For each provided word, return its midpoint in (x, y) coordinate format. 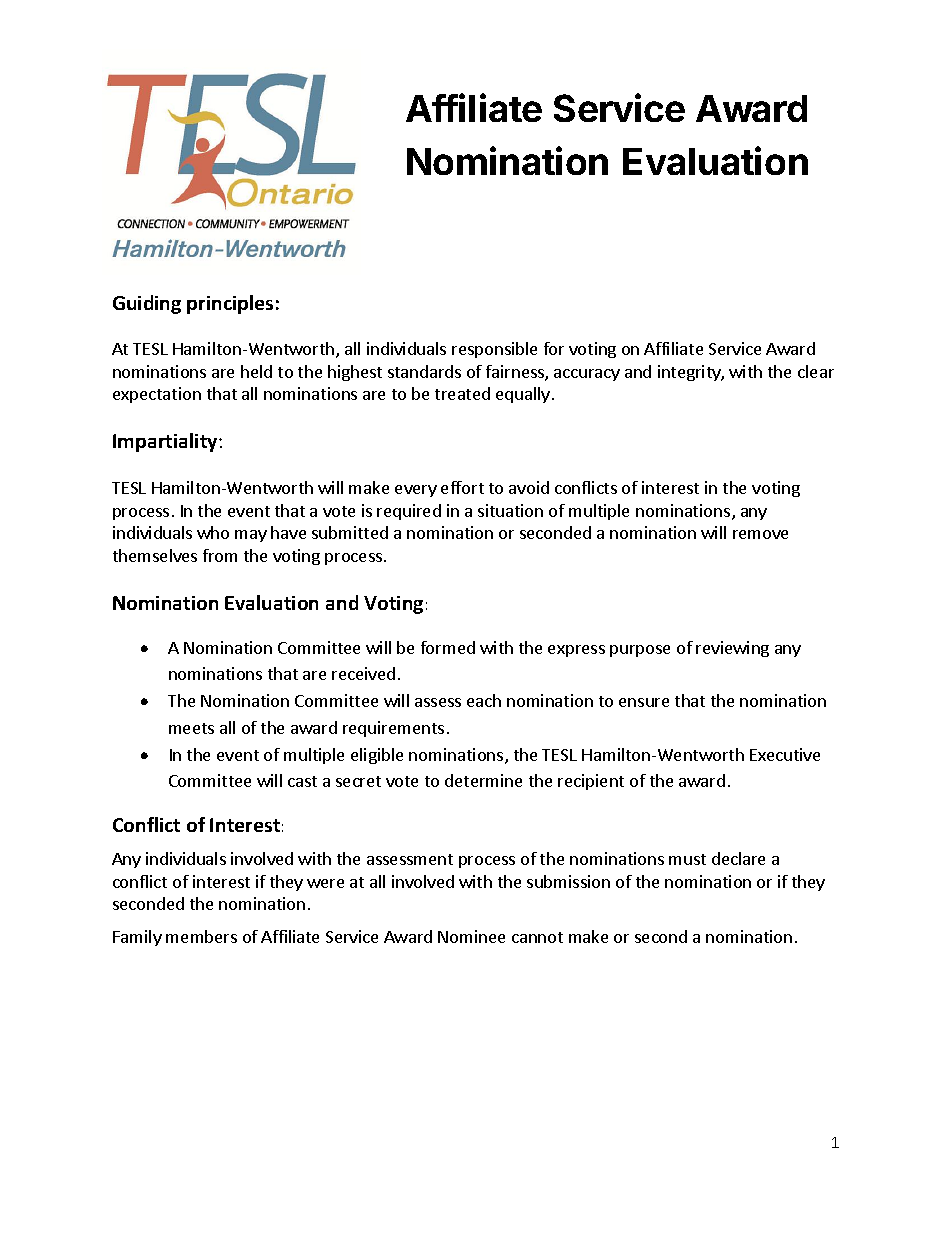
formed (448, 647)
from (220, 555)
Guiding (147, 304)
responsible (494, 350)
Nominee (471, 936)
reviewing (732, 649)
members (201, 936)
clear (816, 371)
